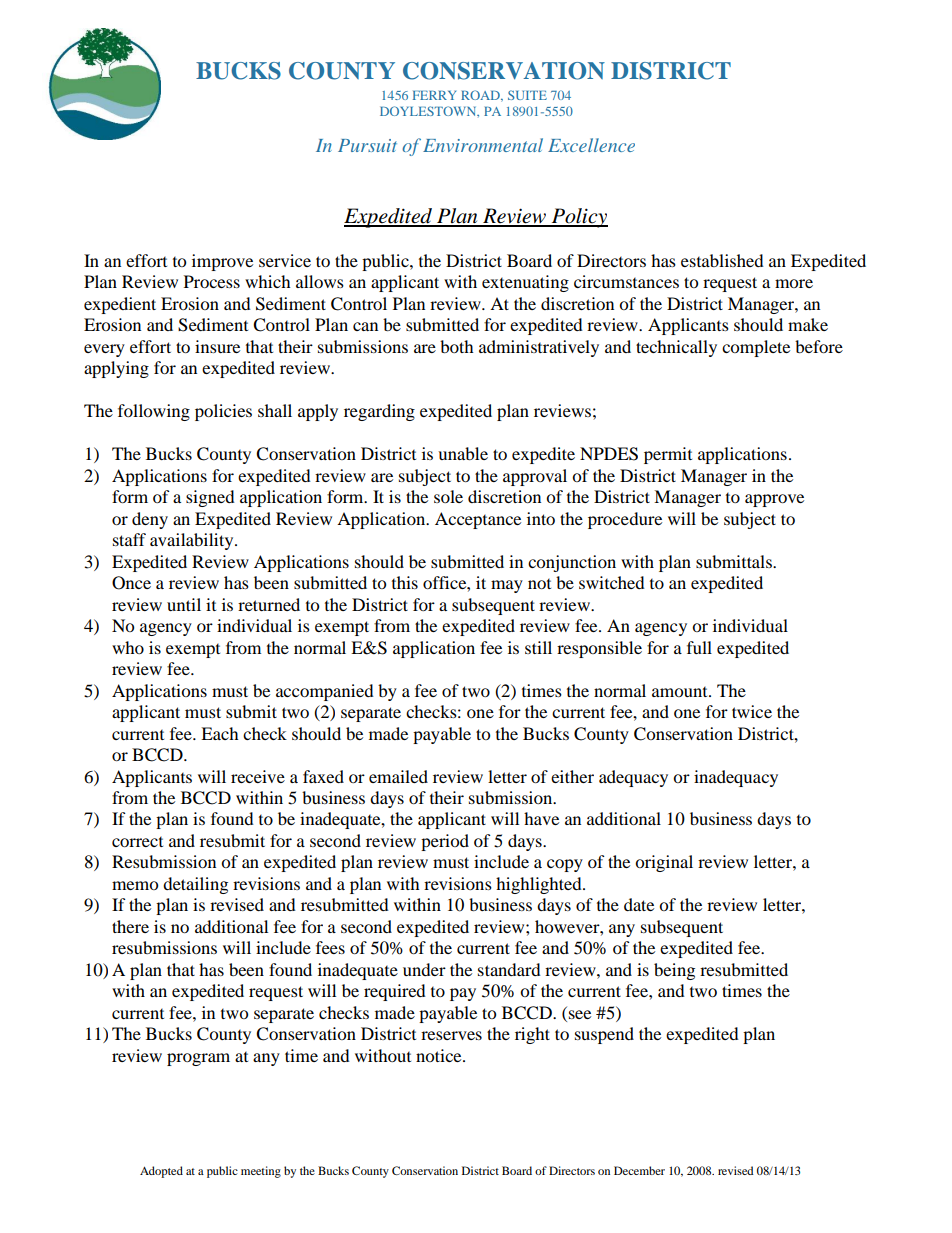  What do you see at coordinates (756, 348) in the document?
I see `complete` at bounding box center [756, 348].
